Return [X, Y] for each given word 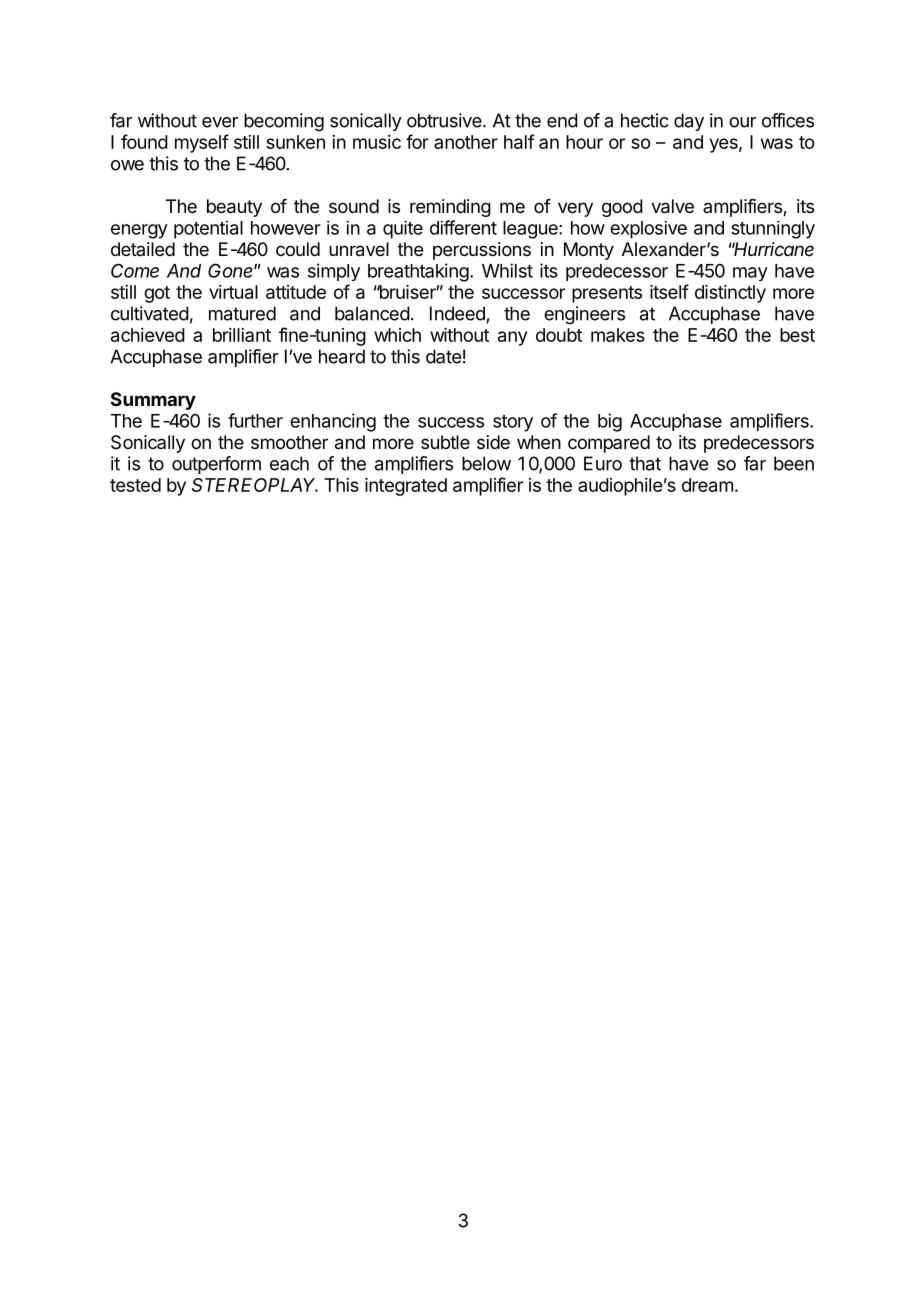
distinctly [730, 294]
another [466, 142]
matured [242, 313]
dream [707, 485]
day [689, 122]
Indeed [457, 313]
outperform [216, 465]
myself [202, 143]
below [486, 463]
